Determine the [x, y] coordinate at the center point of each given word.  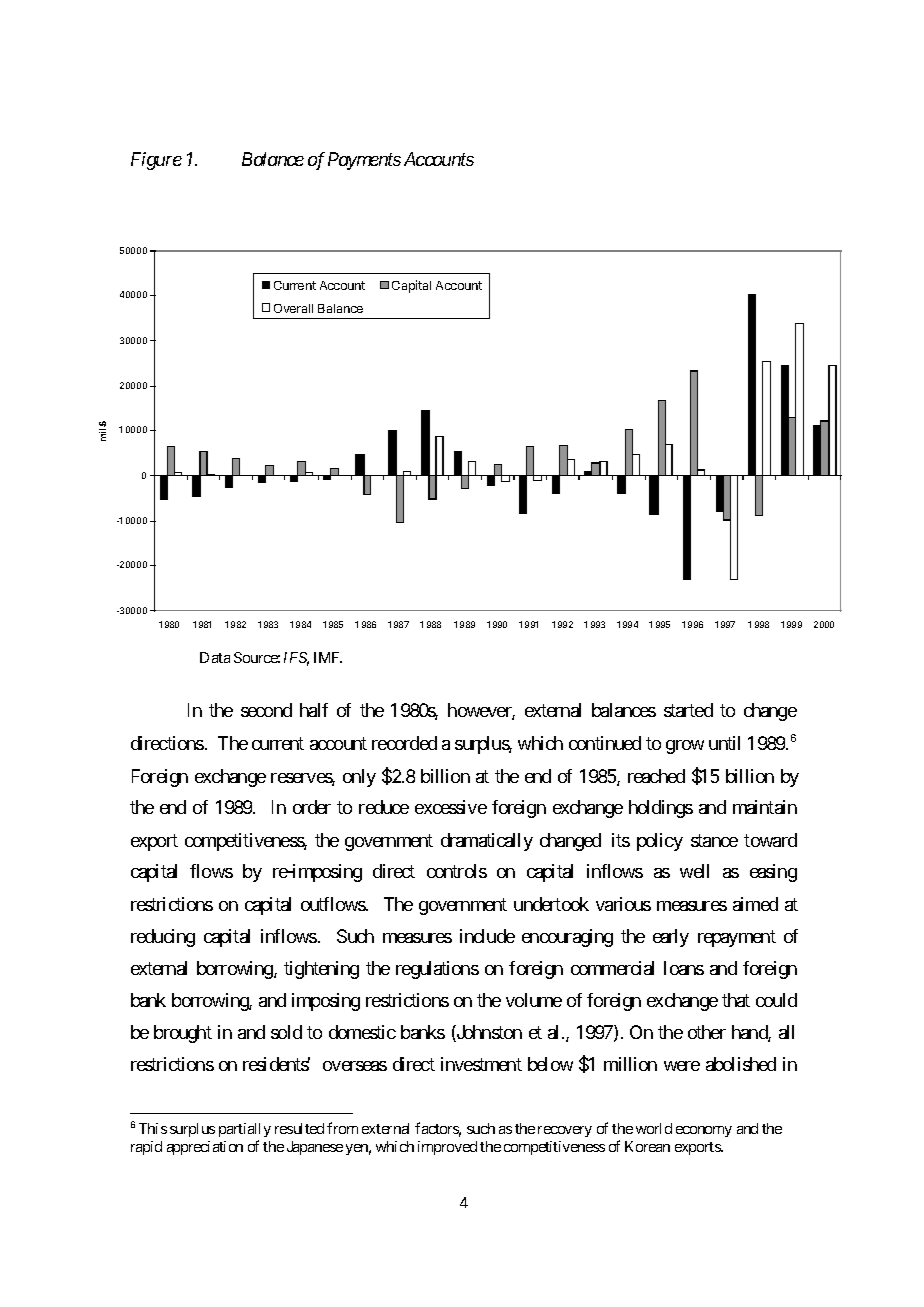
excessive [451, 807]
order [312, 807]
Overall [293, 308]
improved [447, 1148]
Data [215, 657]
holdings [661, 809]
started [688, 710]
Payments [364, 161]
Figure [156, 161]
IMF [328, 657]
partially [245, 1130]
